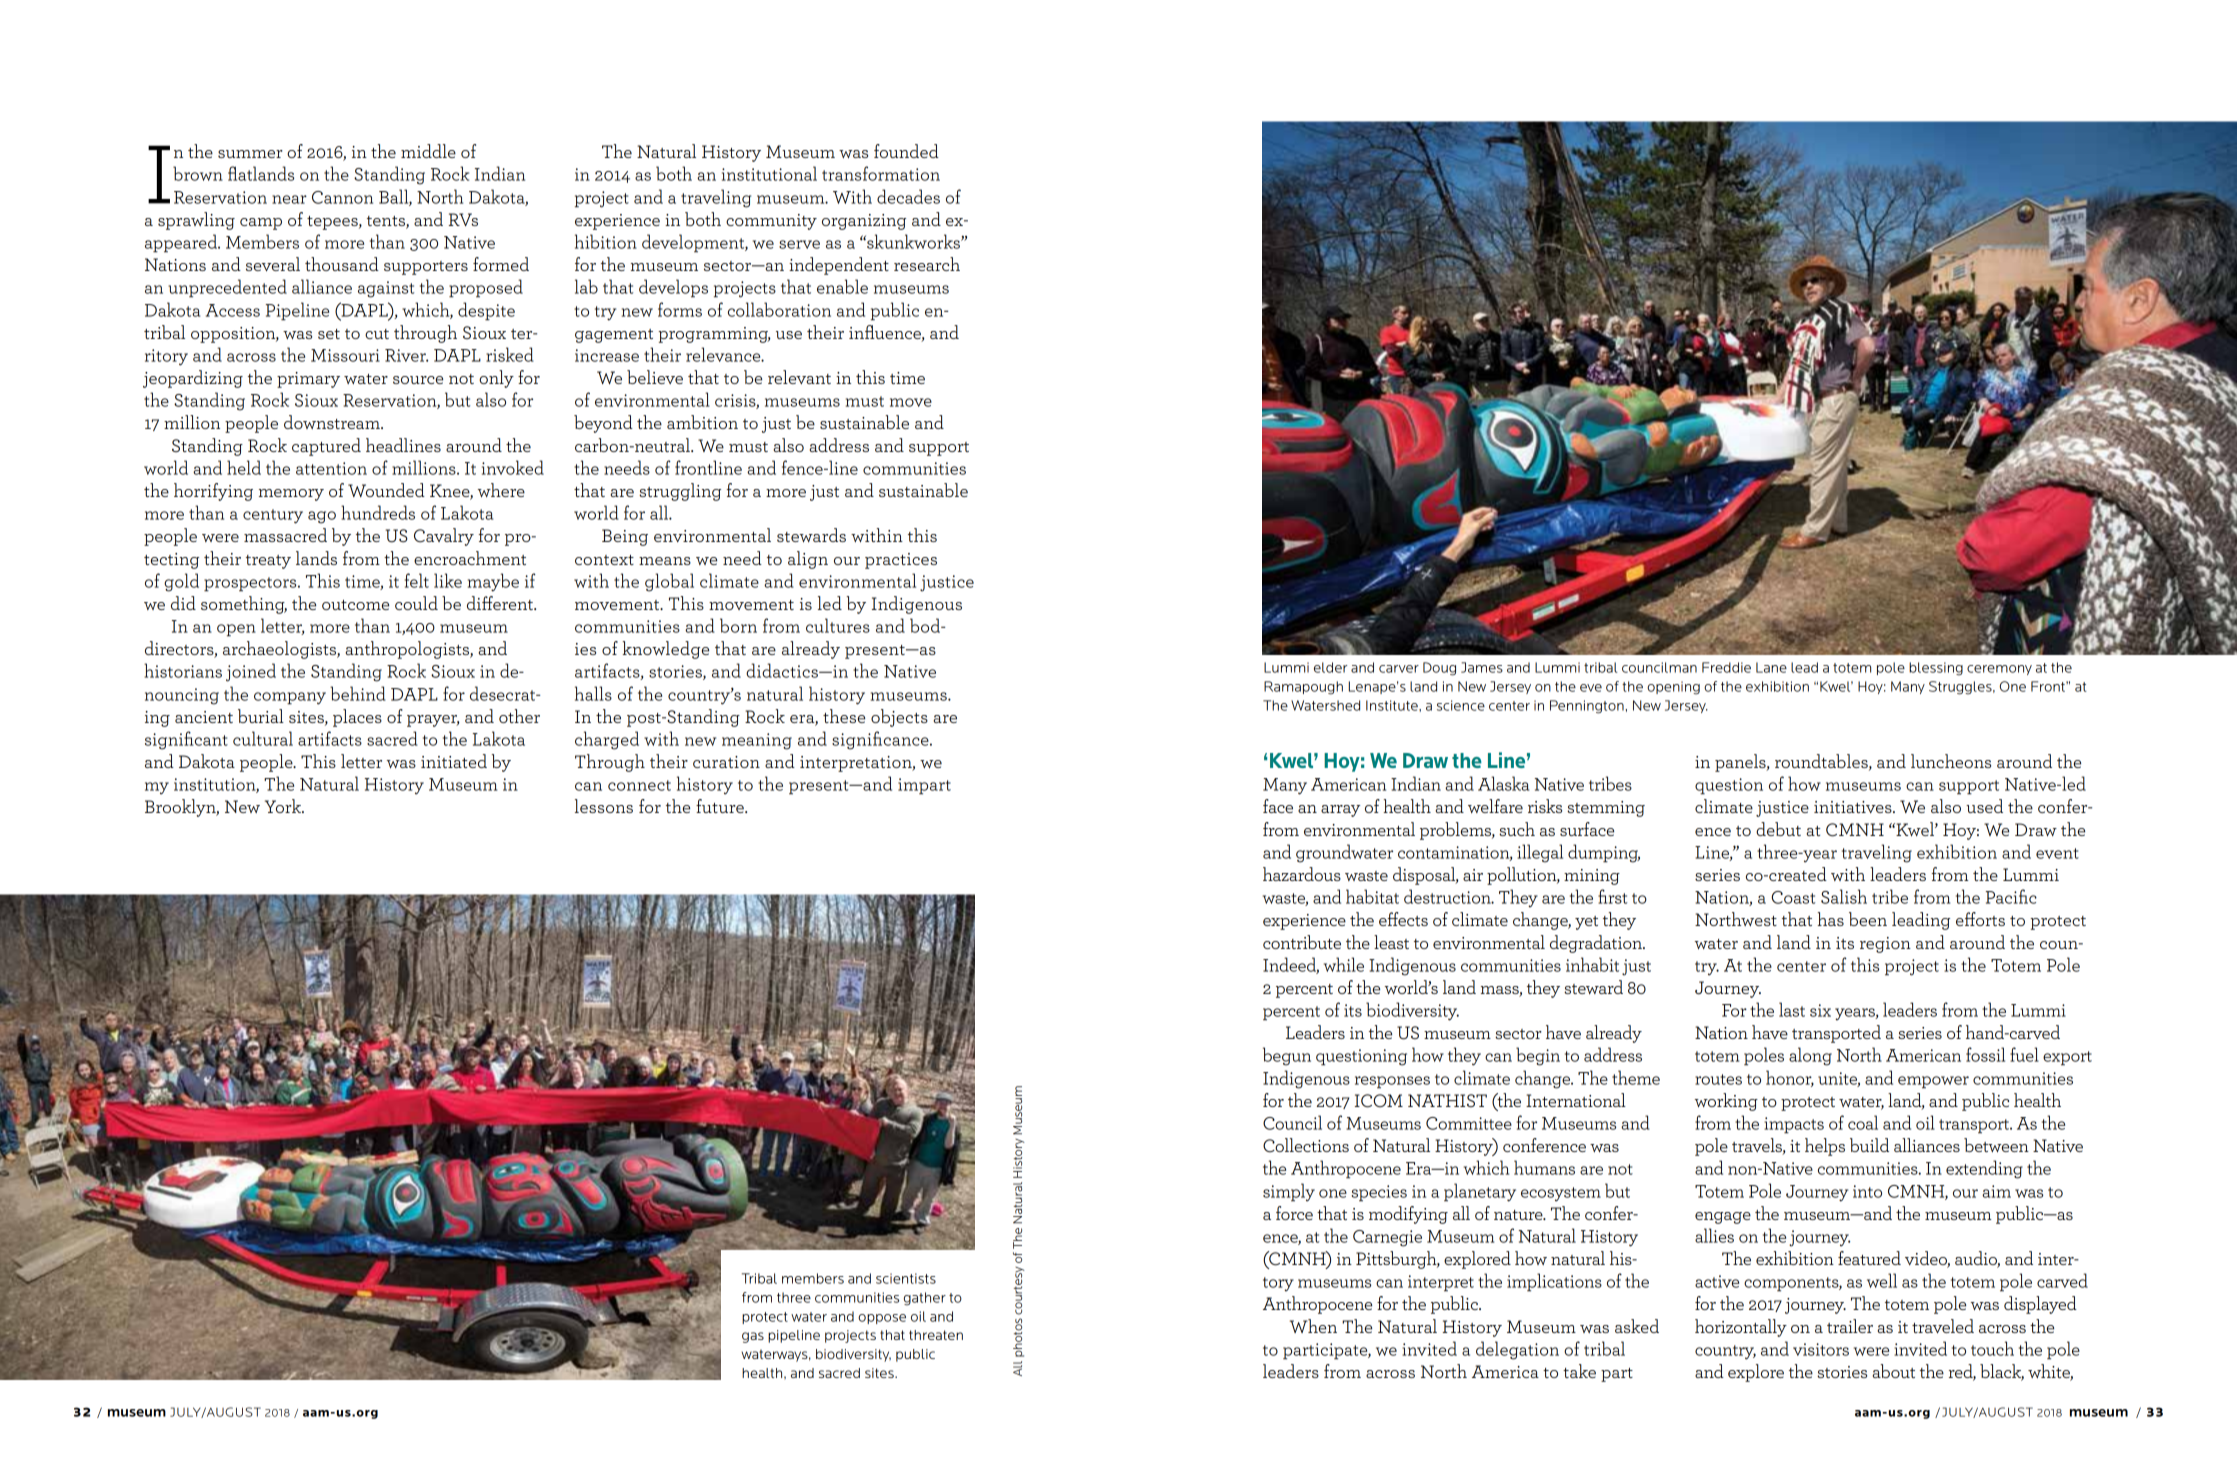  What do you see at coordinates (908, 196) in the screenshot?
I see `decades` at bounding box center [908, 196].
